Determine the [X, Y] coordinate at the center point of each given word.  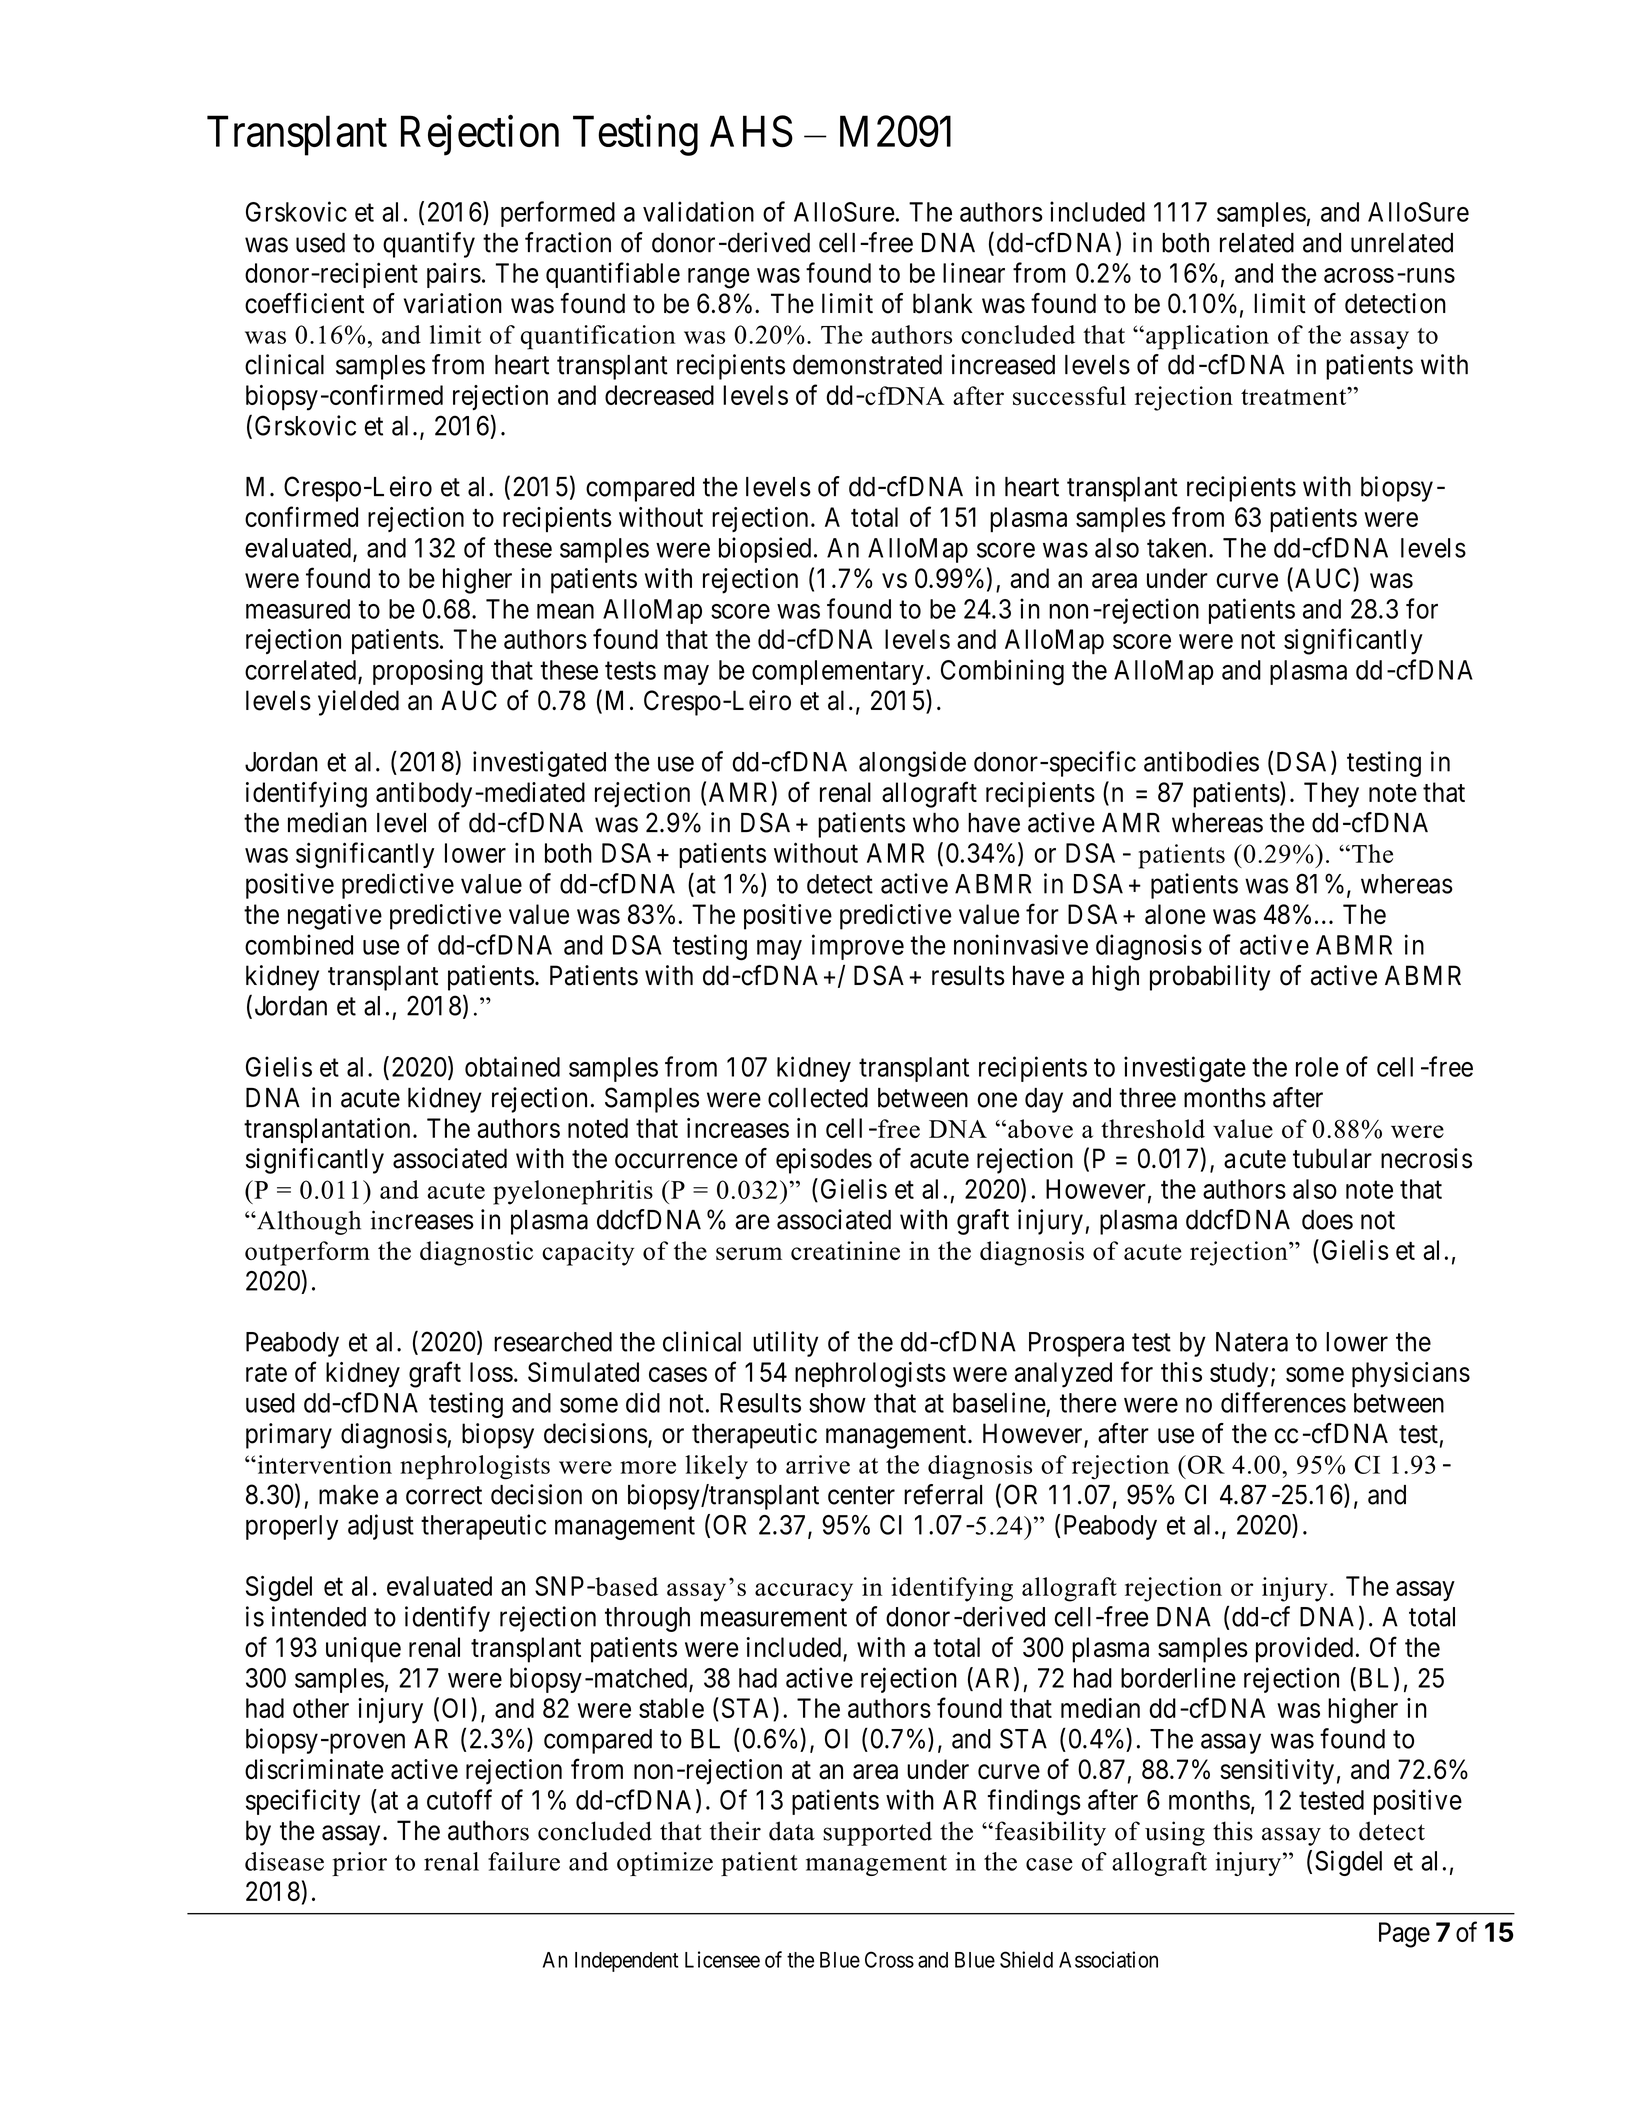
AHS [751, 131]
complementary [838, 672]
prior [359, 1864]
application [1207, 337]
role [1317, 1067]
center [861, 1495]
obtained [512, 1066]
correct [444, 1495]
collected [818, 1098]
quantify [429, 245]
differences [1283, 1402]
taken [1176, 548]
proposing [428, 672]
